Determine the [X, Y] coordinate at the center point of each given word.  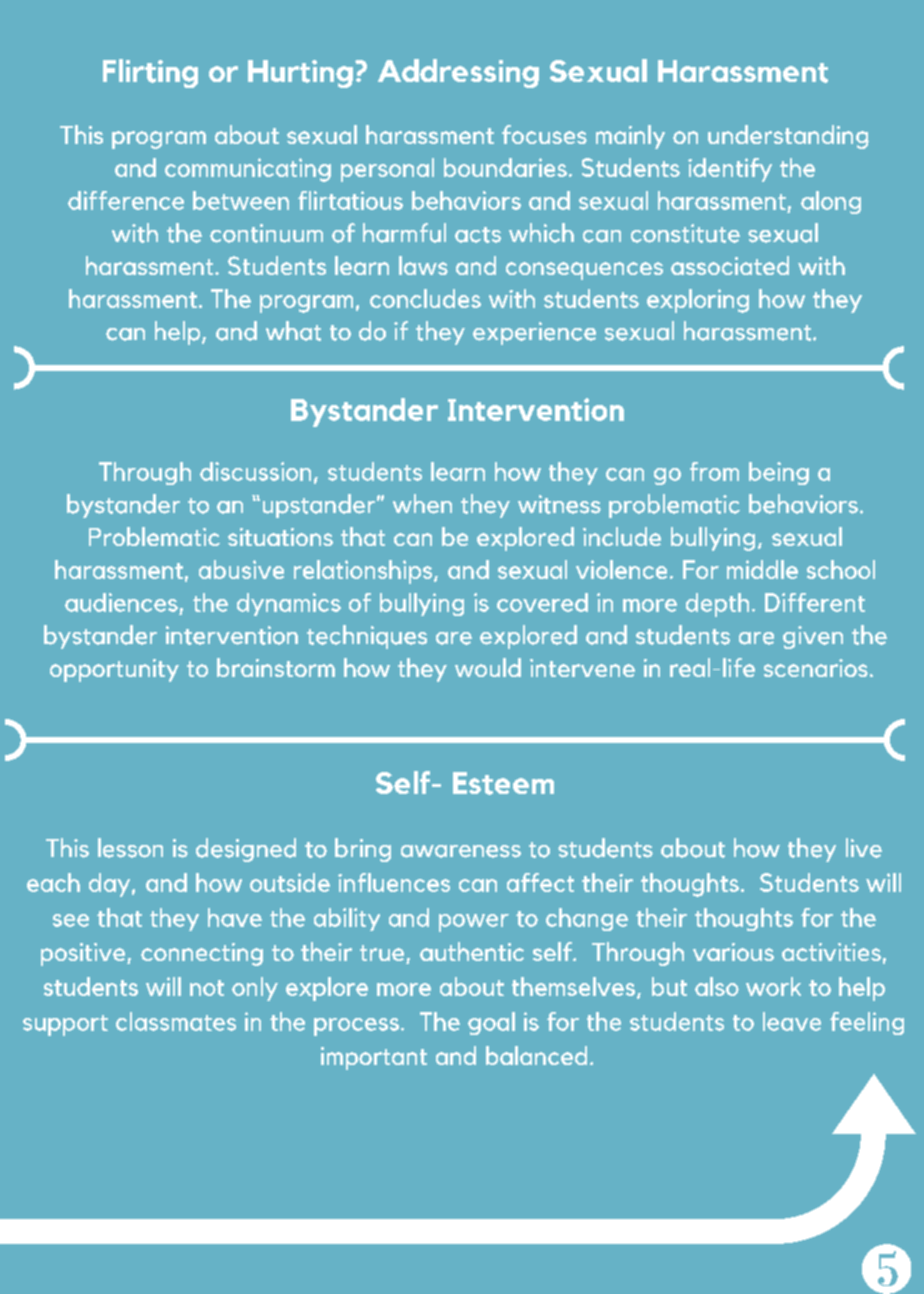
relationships [364, 572]
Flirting [150, 73]
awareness [461, 851]
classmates [176, 1021]
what [293, 331]
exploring [698, 301]
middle [762, 569]
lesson [130, 848]
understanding [788, 137]
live [864, 848]
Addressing [458, 73]
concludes [425, 298]
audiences [121, 602]
